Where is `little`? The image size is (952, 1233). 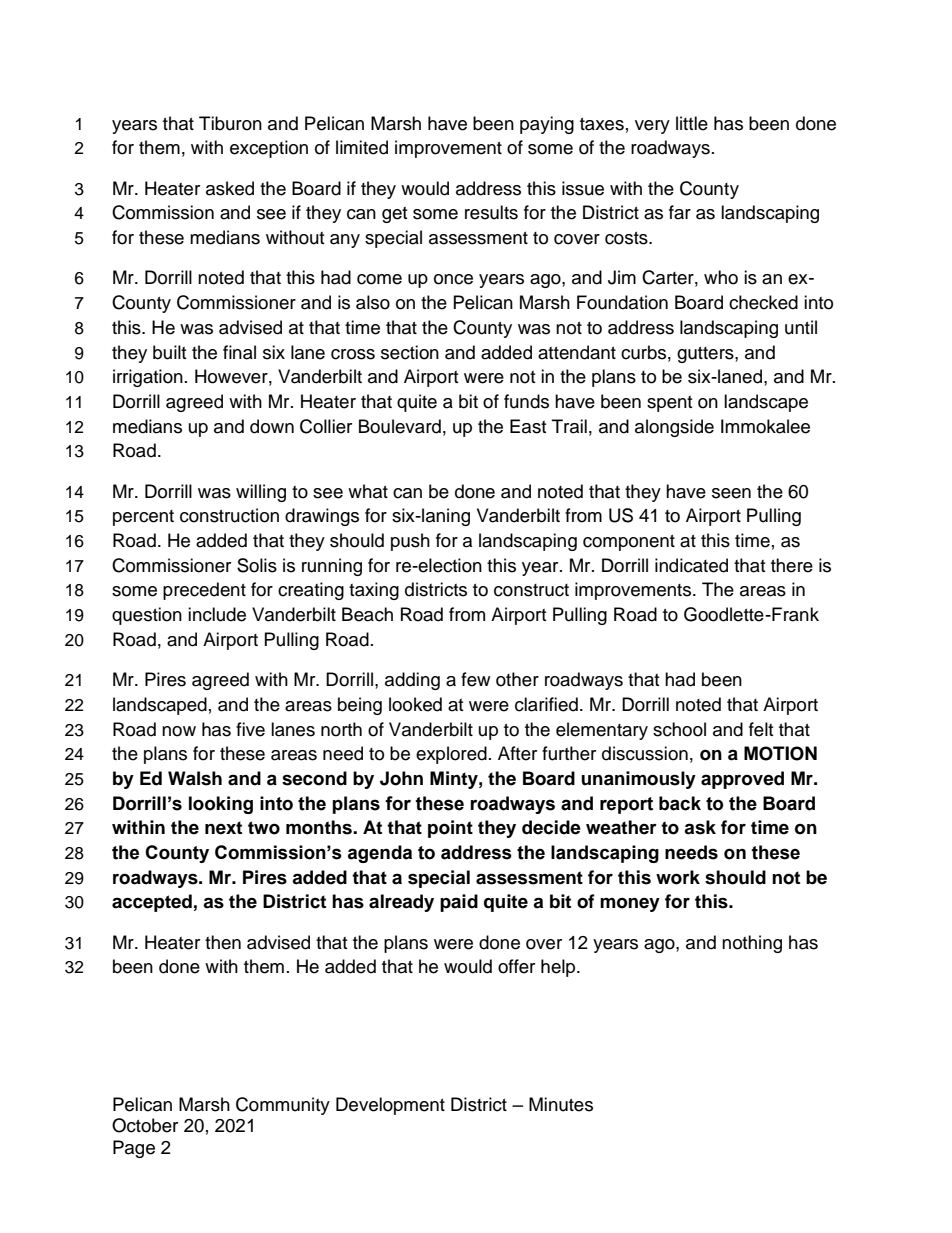 little is located at coordinates (692, 123).
